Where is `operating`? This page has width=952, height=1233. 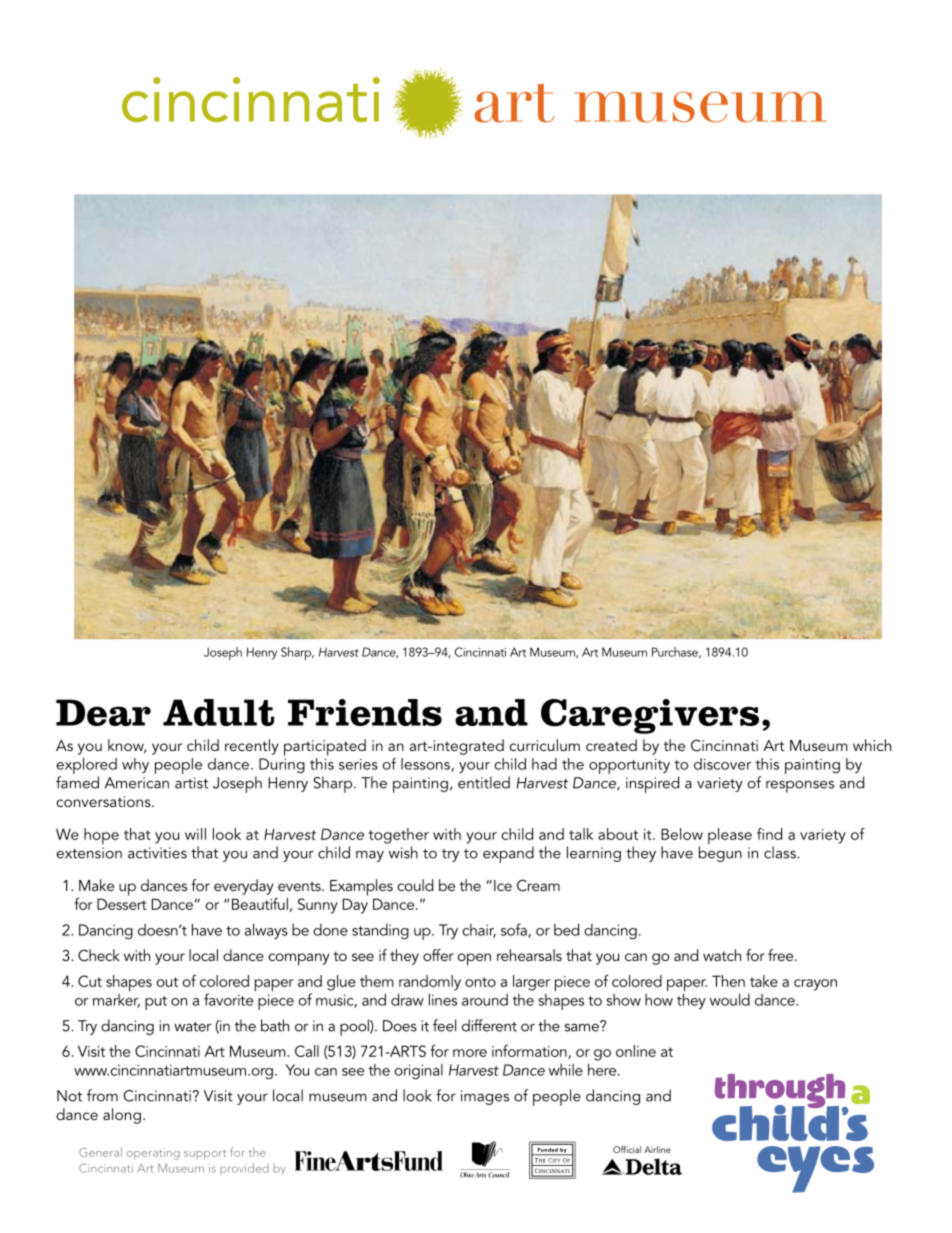
operating is located at coordinates (153, 1154).
